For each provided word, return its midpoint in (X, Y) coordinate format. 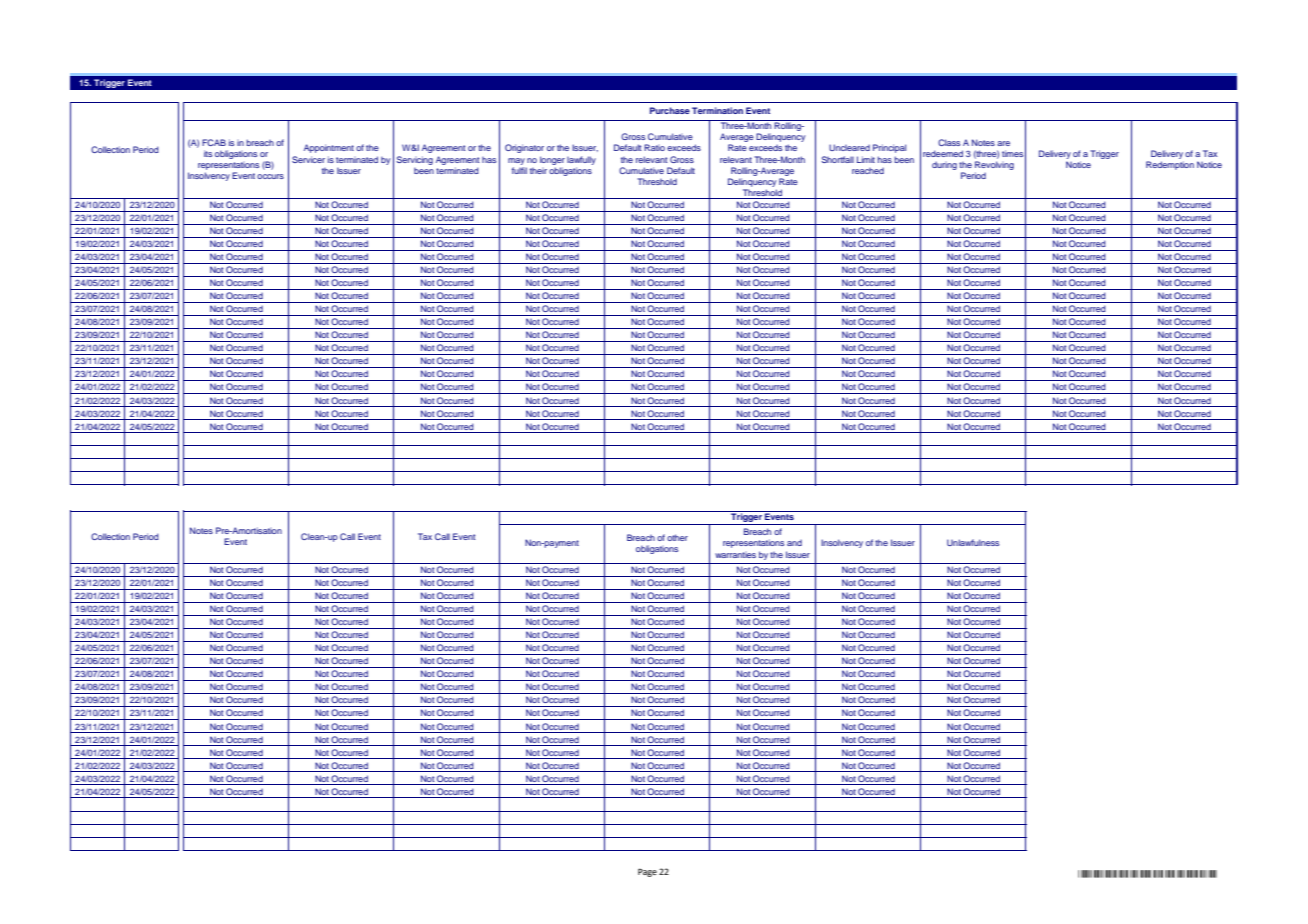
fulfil (519, 170)
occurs (270, 176)
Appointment (329, 148)
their (538, 171)
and (794, 543)
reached (868, 171)
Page (647, 872)
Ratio (654, 147)
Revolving (994, 167)
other (677, 537)
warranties (735, 555)
